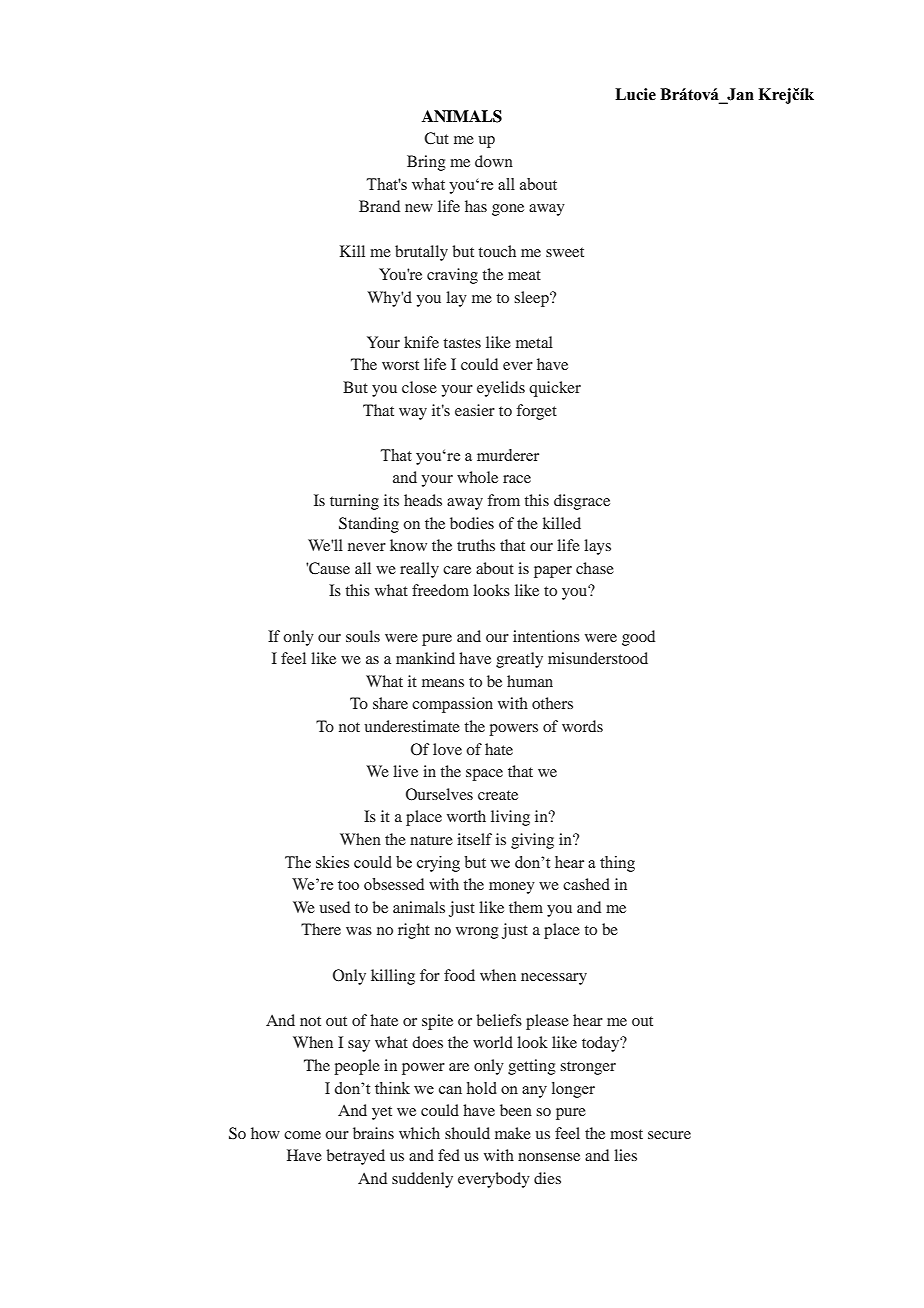  I want to click on means, so click(443, 683).
